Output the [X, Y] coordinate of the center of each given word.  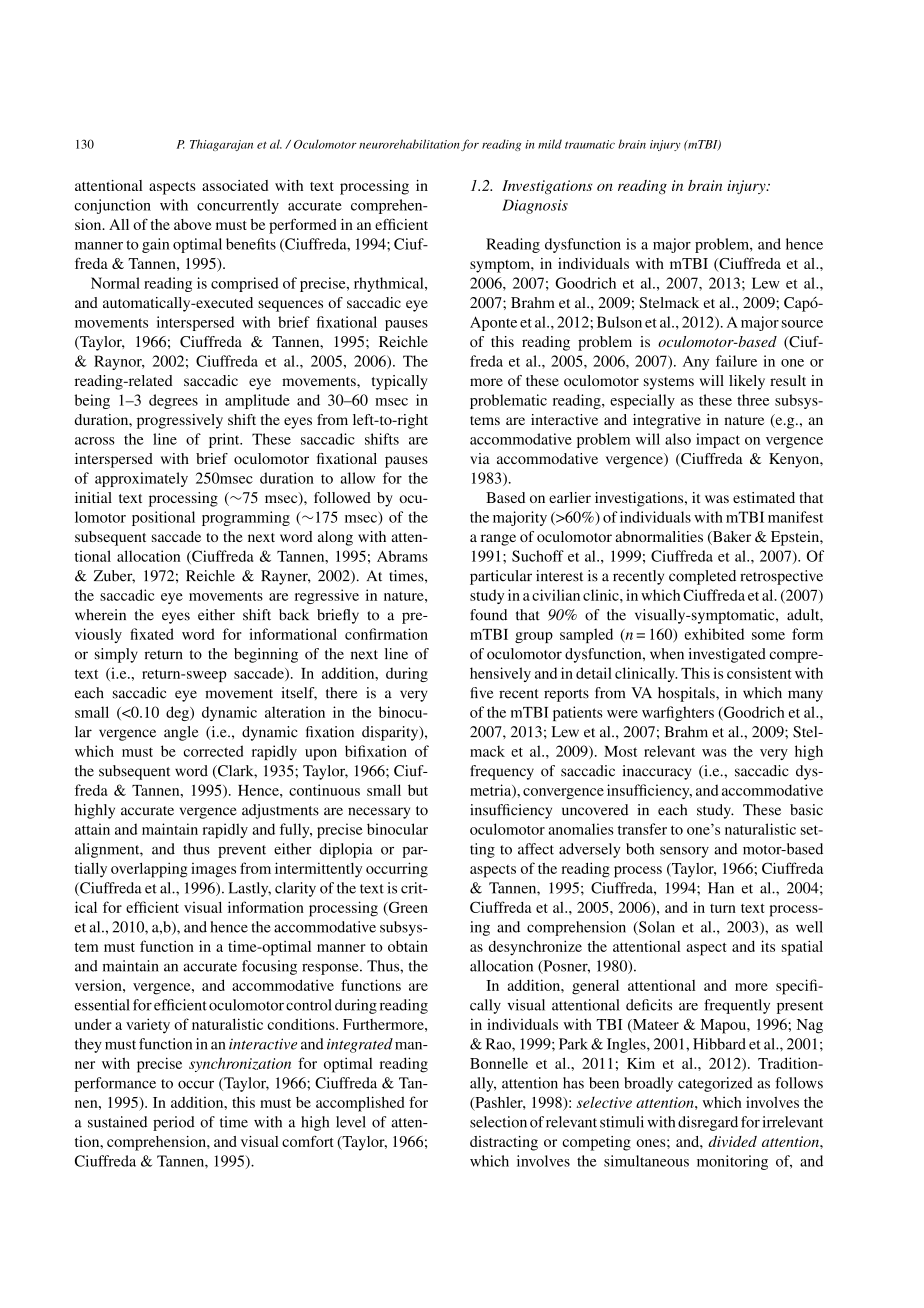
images [213, 870]
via [480, 458]
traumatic [590, 144]
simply [116, 655]
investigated [727, 655]
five [481, 693]
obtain [408, 946]
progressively [180, 421]
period [174, 1123]
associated [235, 185]
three [753, 400]
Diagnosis [535, 206]
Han [721, 888]
